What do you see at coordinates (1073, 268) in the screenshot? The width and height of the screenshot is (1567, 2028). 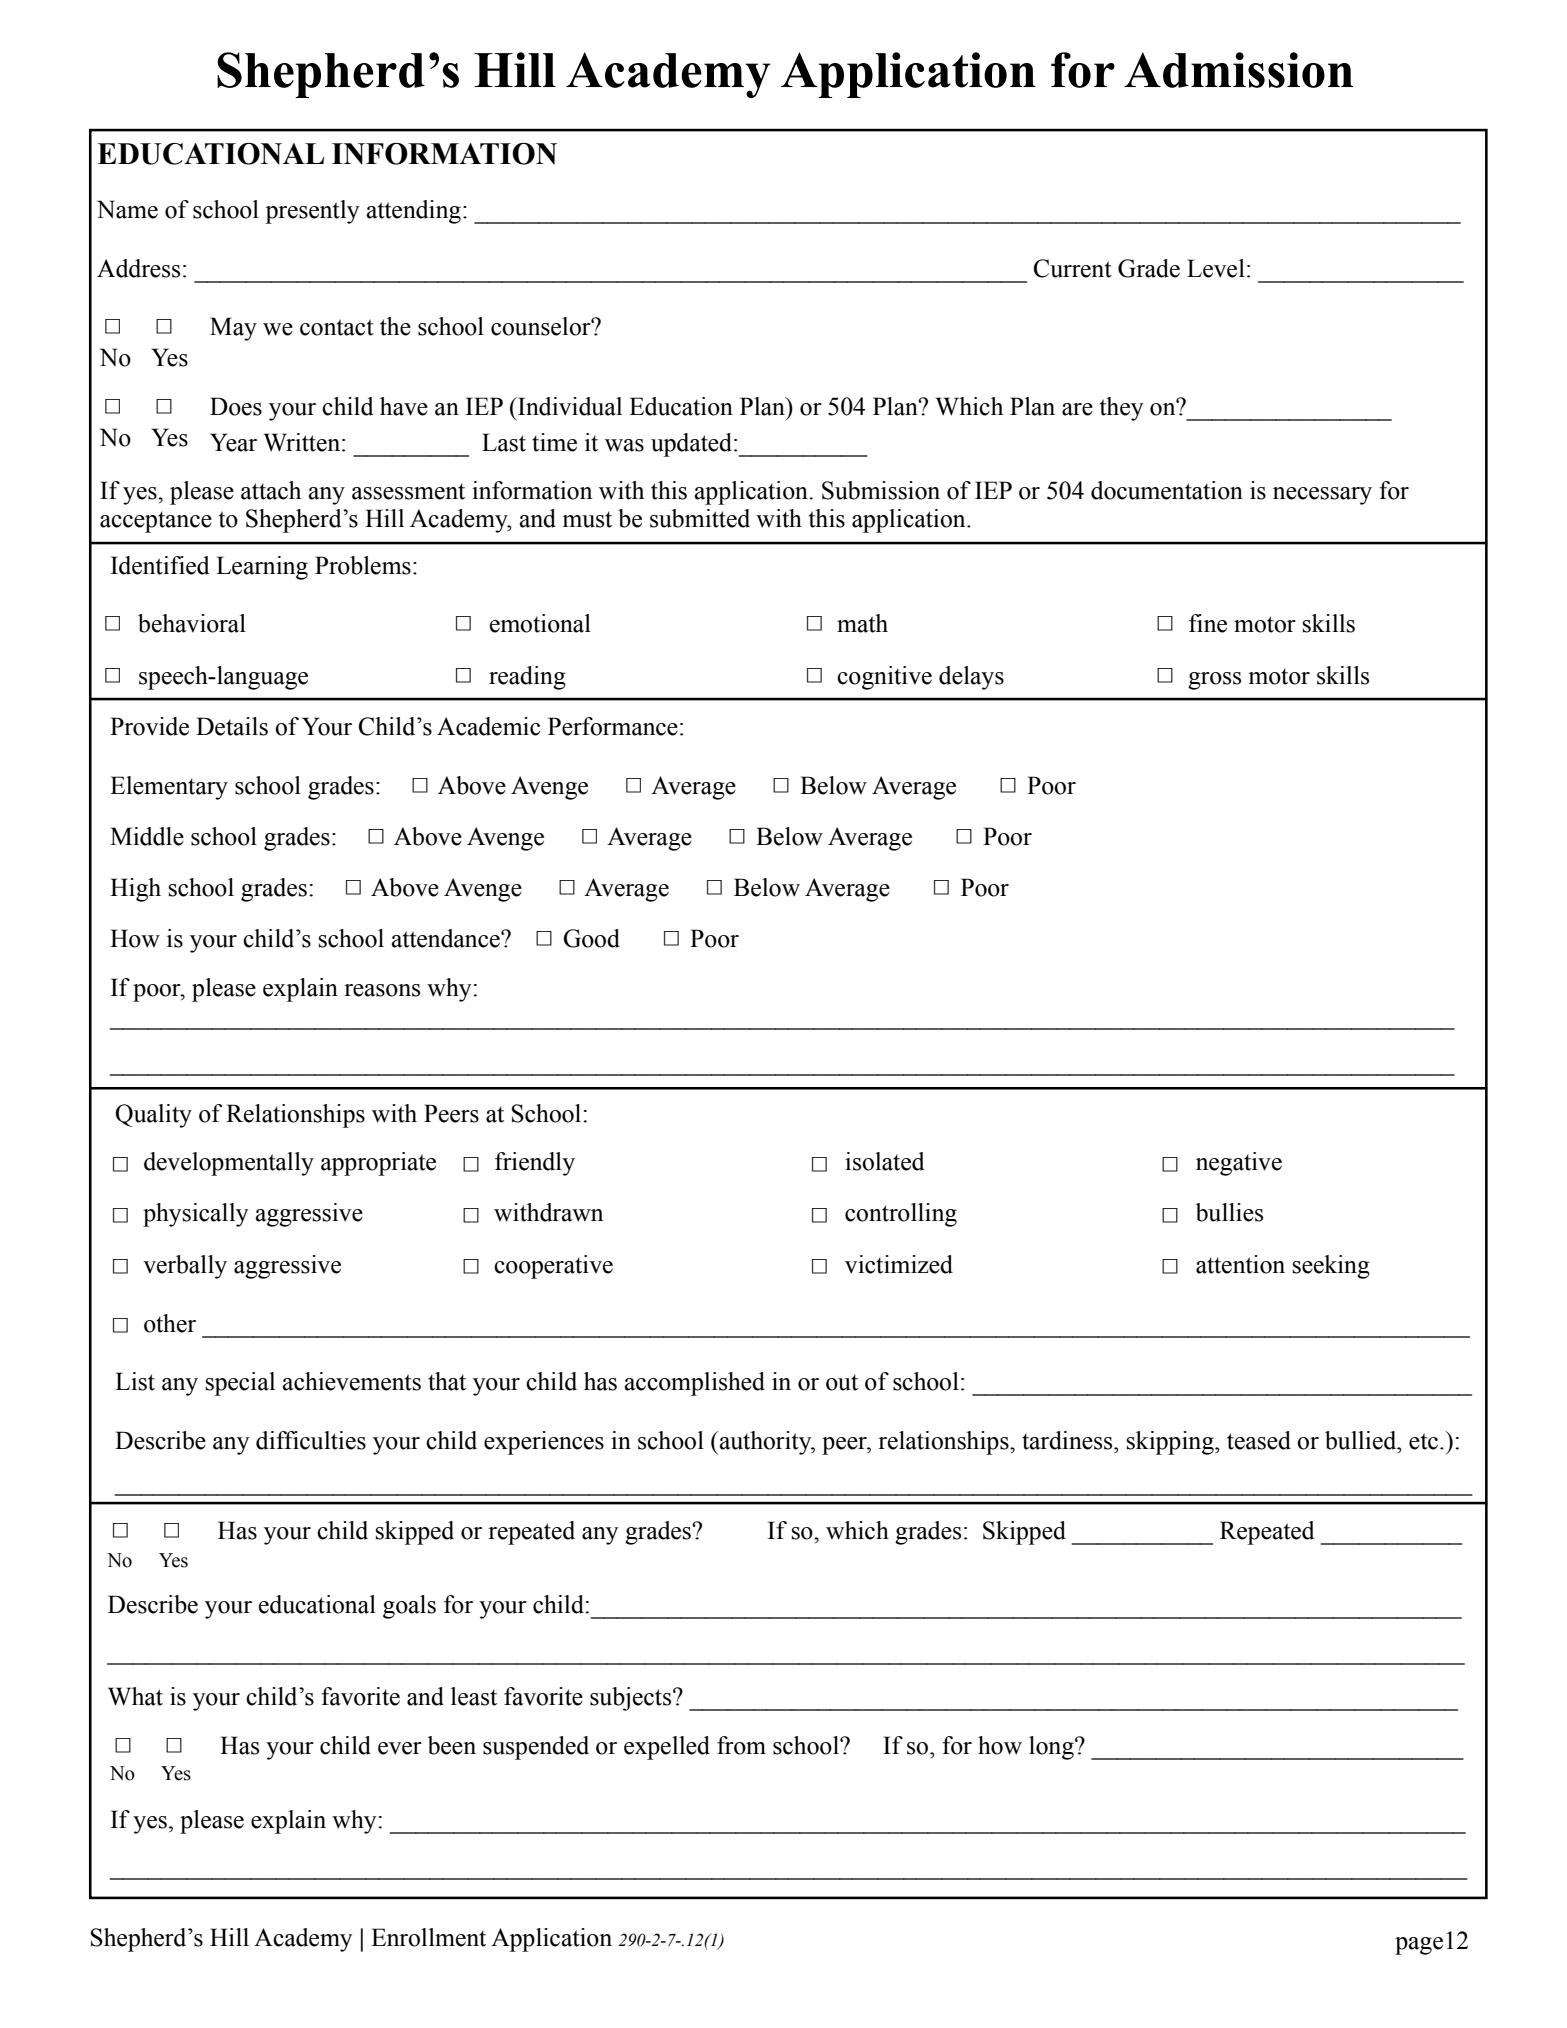 I see `Current` at bounding box center [1073, 268].
